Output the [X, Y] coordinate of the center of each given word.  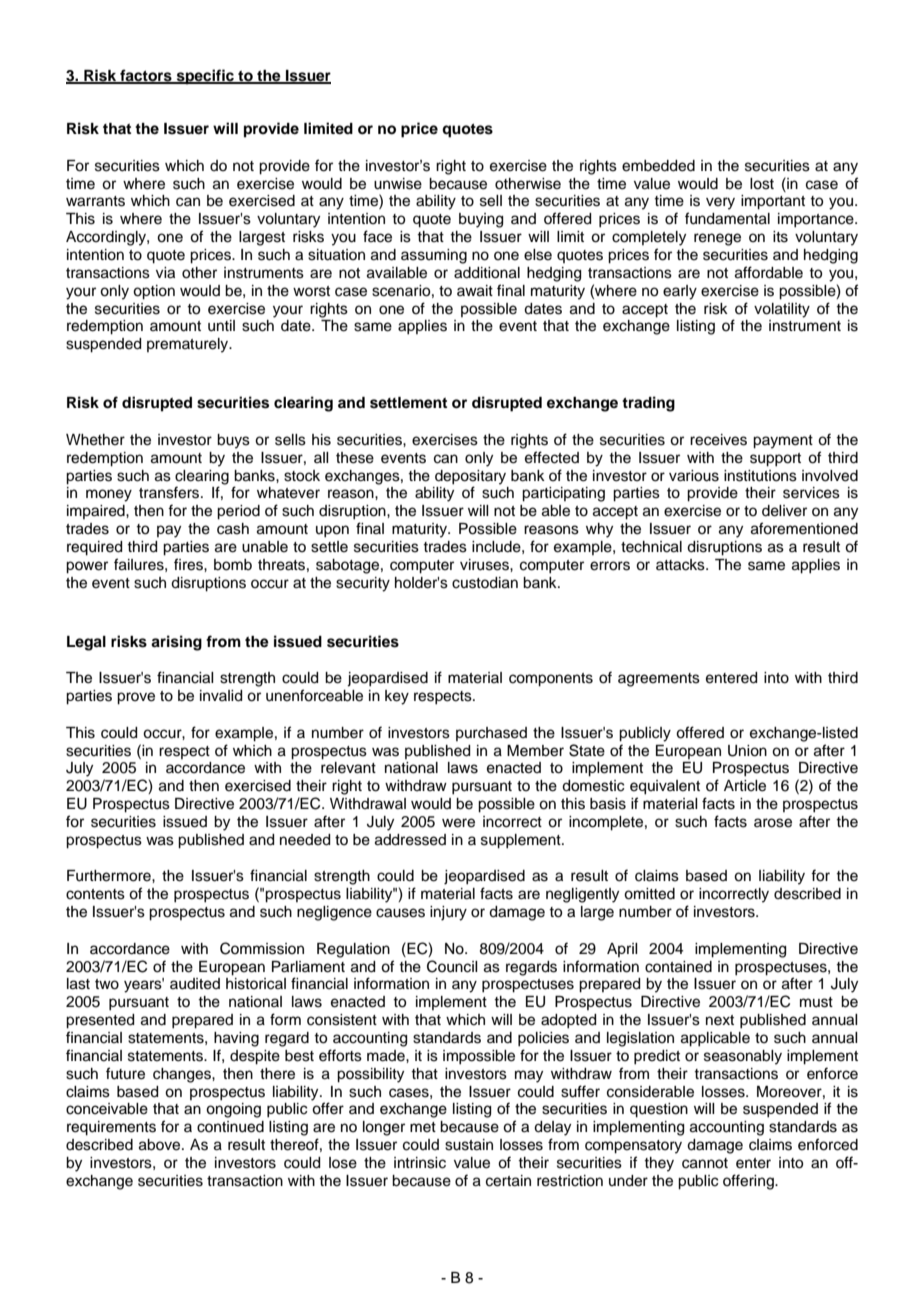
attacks [681, 565]
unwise [398, 184]
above [161, 1145]
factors [146, 76]
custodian [485, 583]
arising [176, 643]
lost [762, 184]
